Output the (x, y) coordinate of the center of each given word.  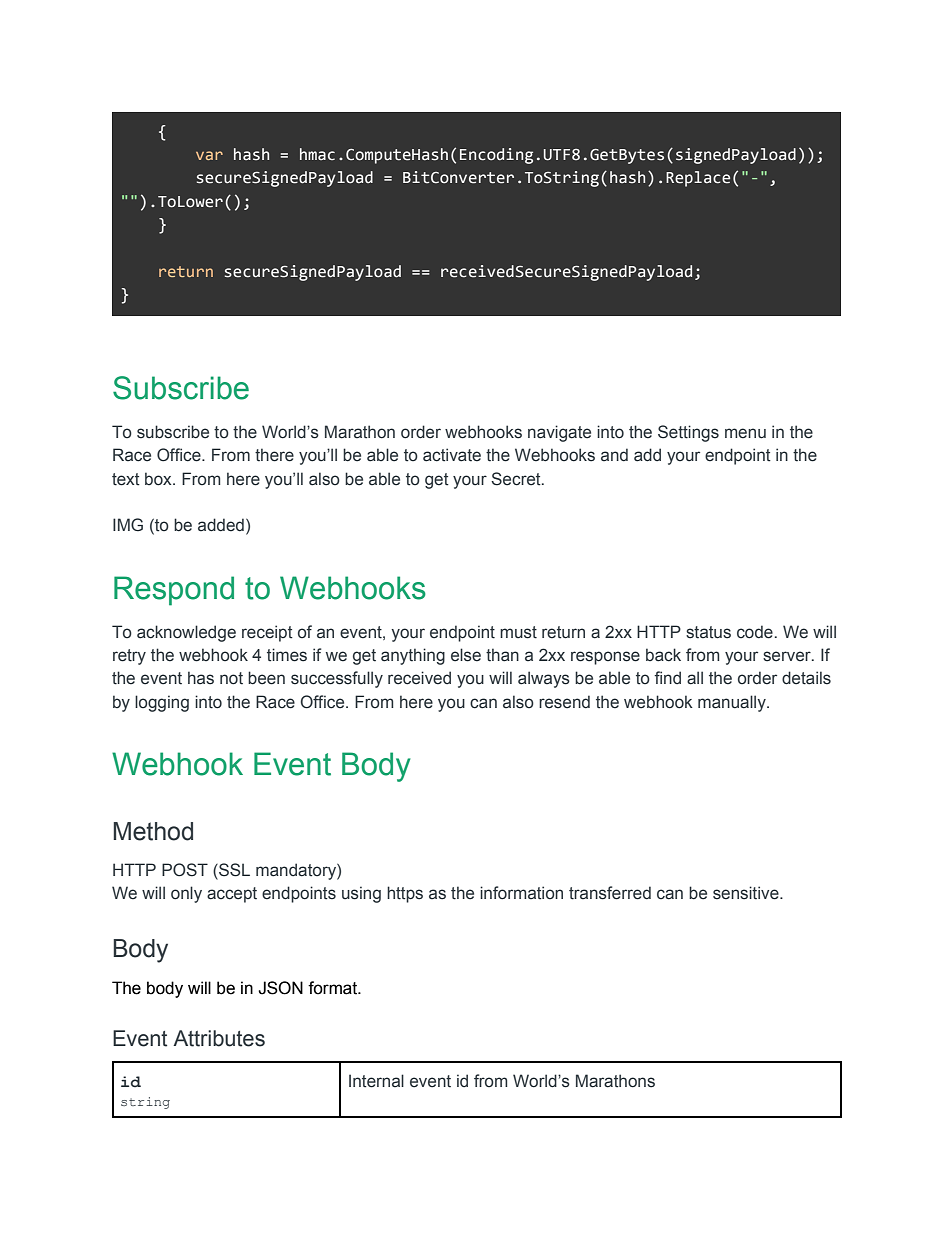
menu (745, 433)
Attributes (219, 1038)
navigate (559, 433)
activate (452, 455)
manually (733, 703)
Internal (376, 1081)
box (159, 479)
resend (564, 702)
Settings (688, 433)
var (209, 155)
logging (162, 703)
